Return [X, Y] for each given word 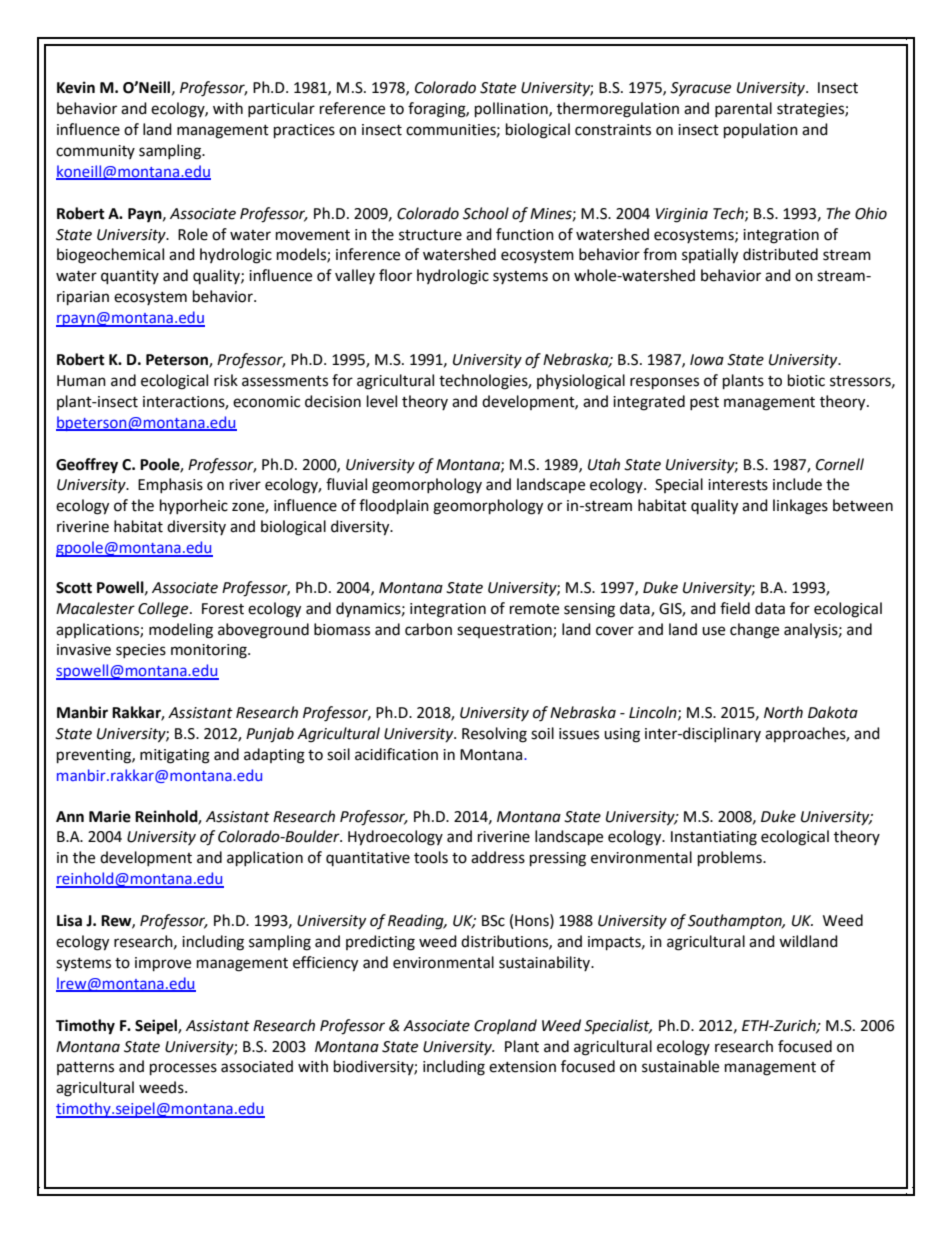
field [735, 608]
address [498, 857]
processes [183, 1069]
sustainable [680, 1066]
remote [534, 609]
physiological [581, 382]
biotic [806, 380]
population [761, 131]
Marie [110, 816]
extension [522, 1067]
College [164, 610]
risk [226, 380]
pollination [512, 110]
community [95, 152]
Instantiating [714, 838]
